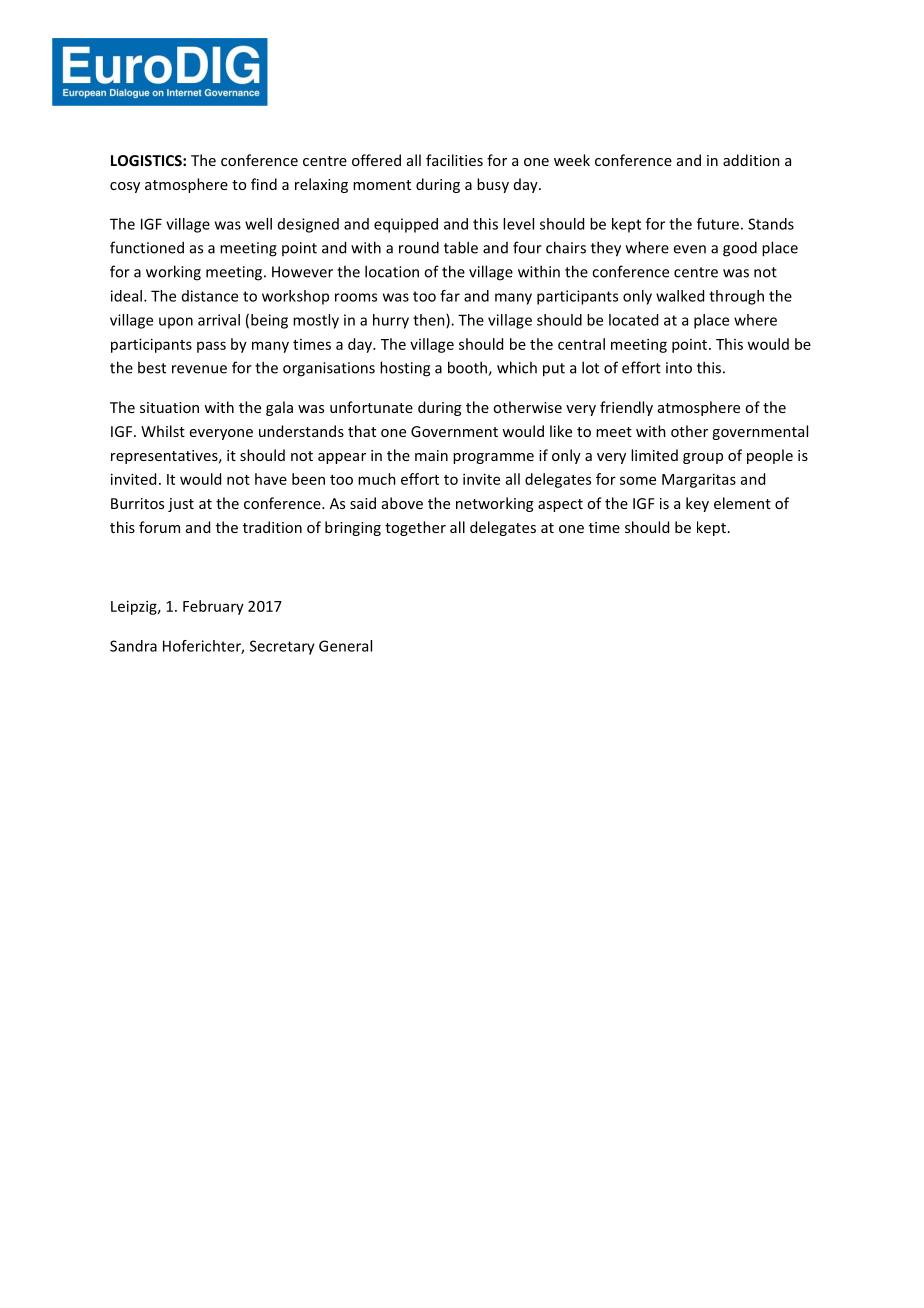  I want to click on find, so click(264, 184).
